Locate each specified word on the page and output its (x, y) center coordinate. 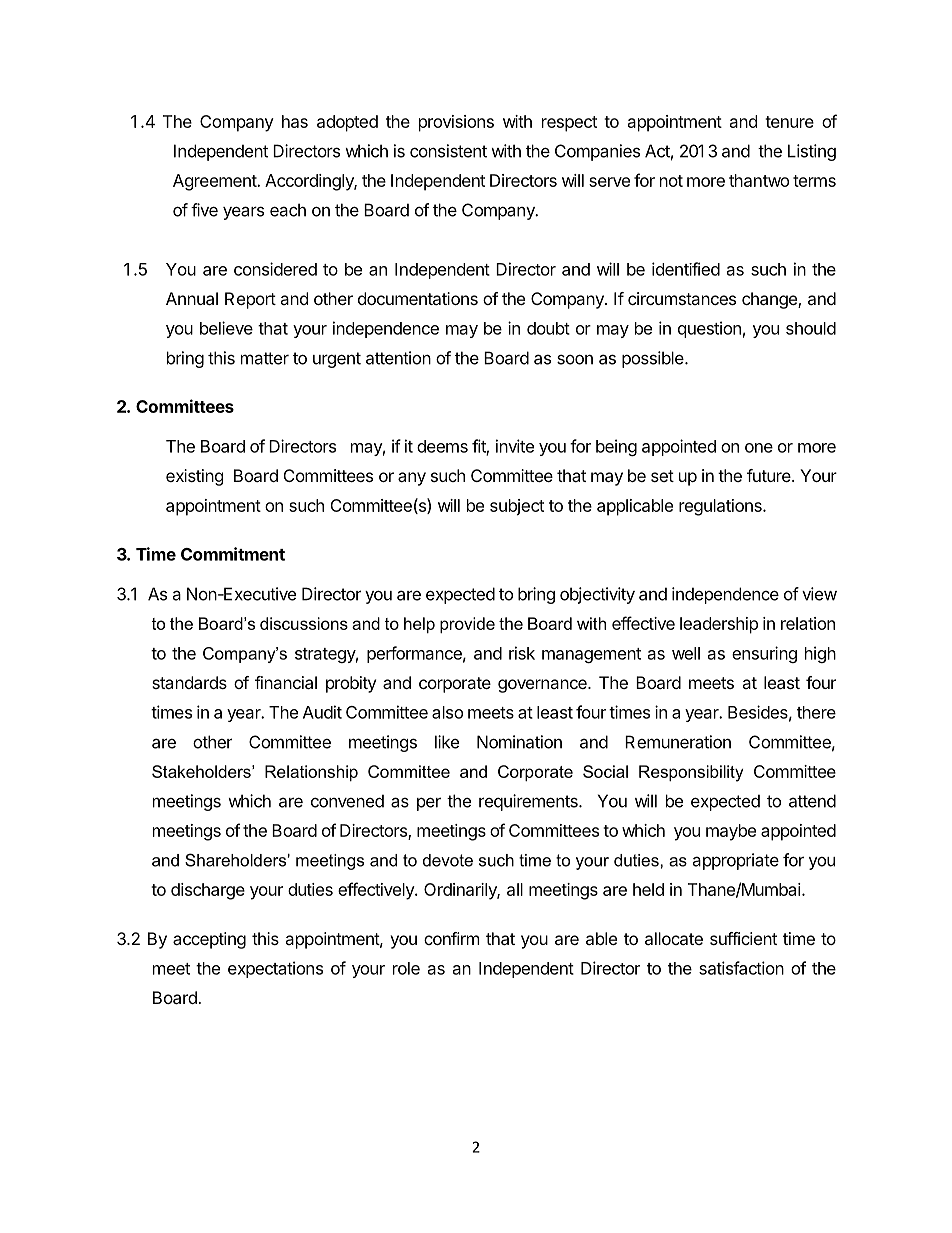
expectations (275, 969)
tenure (789, 122)
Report (250, 300)
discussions (304, 623)
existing (195, 477)
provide (467, 625)
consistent (448, 151)
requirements (529, 802)
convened (347, 801)
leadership (719, 625)
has (295, 121)
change (770, 300)
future (770, 475)
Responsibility (691, 773)
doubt (548, 328)
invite (515, 446)
